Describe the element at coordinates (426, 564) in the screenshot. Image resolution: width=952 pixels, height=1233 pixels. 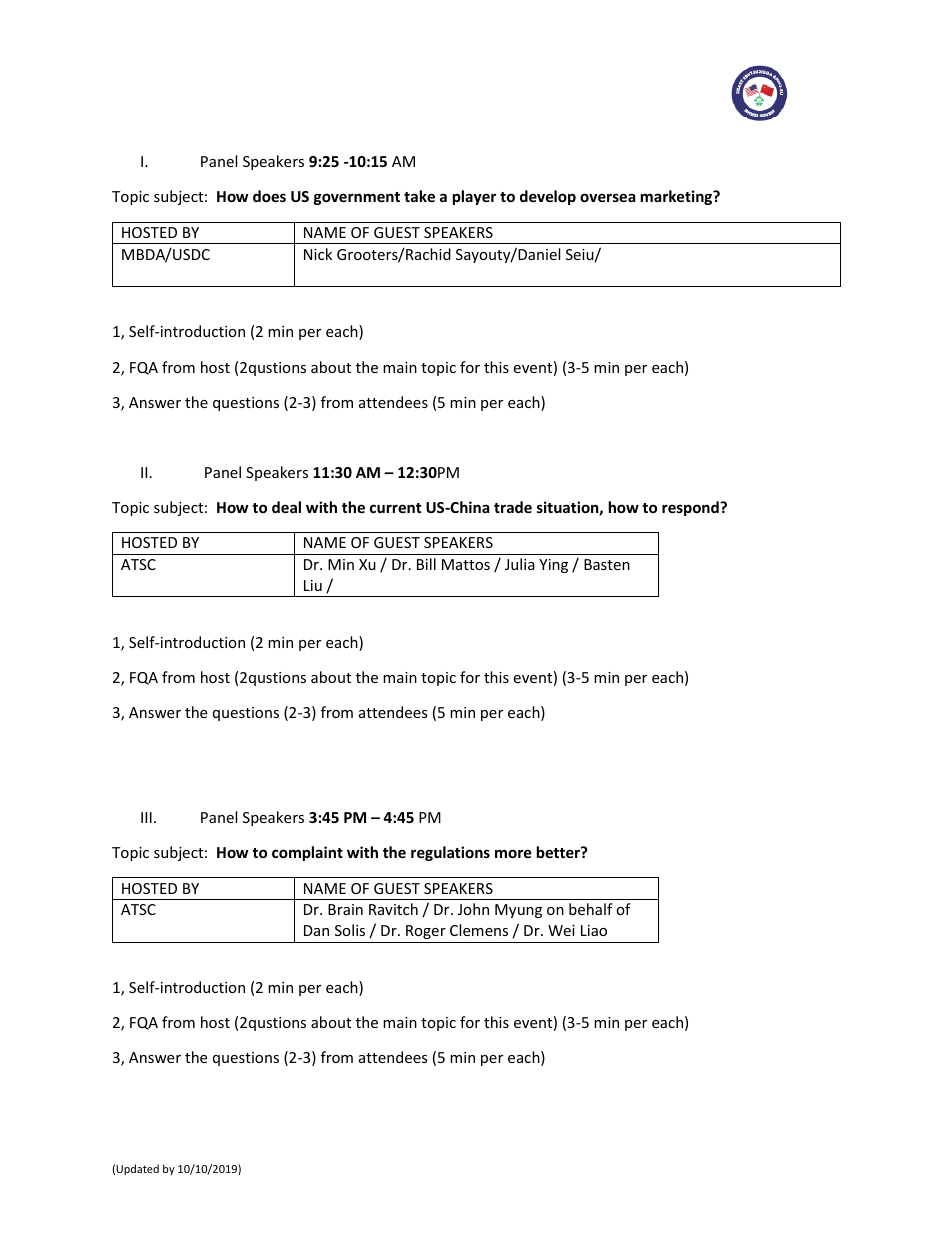
I see `Bill` at that location.
